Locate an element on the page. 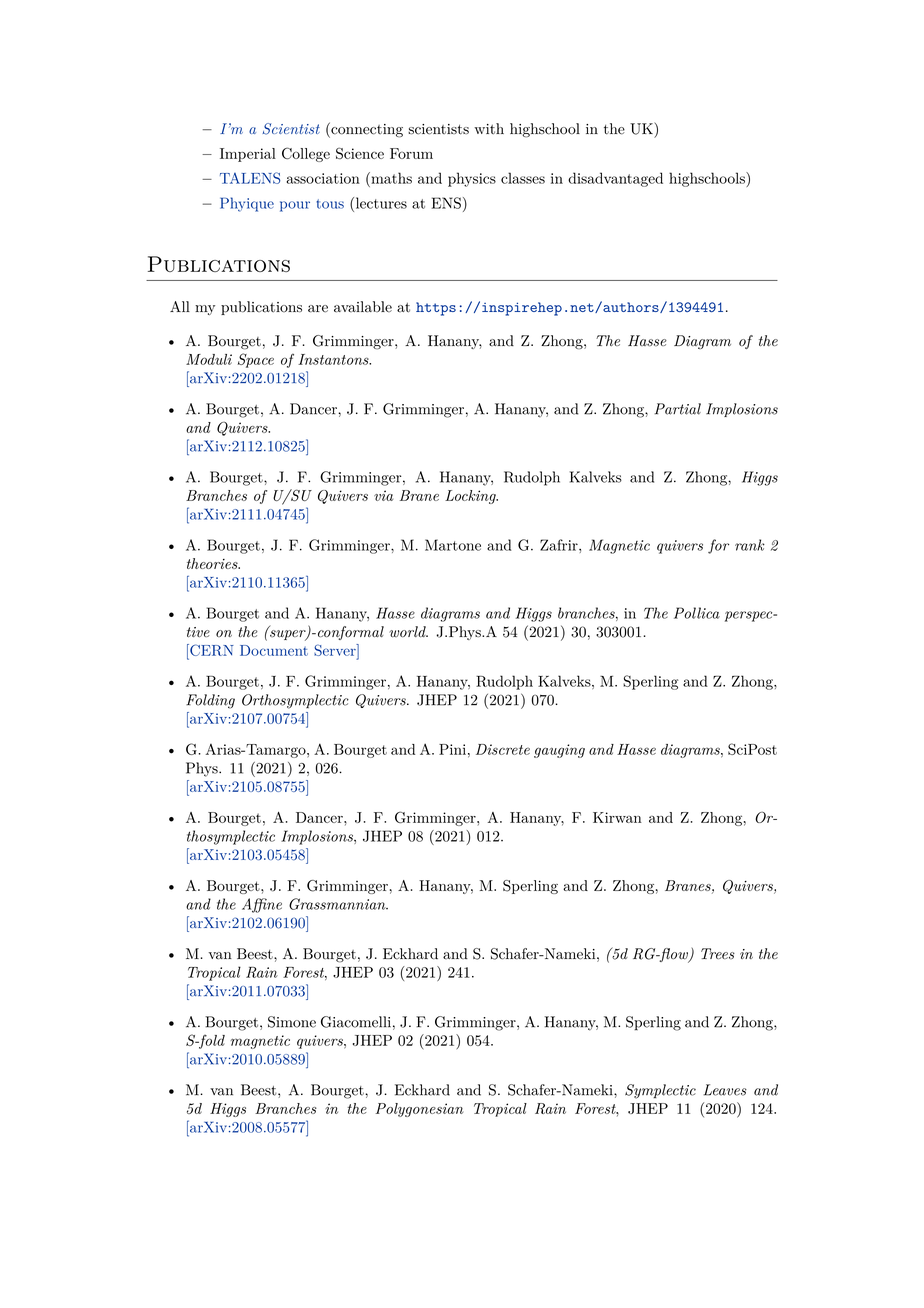 Image resolution: width=924 pixels, height=1308 pixels. Document is located at coordinates (274, 650).
